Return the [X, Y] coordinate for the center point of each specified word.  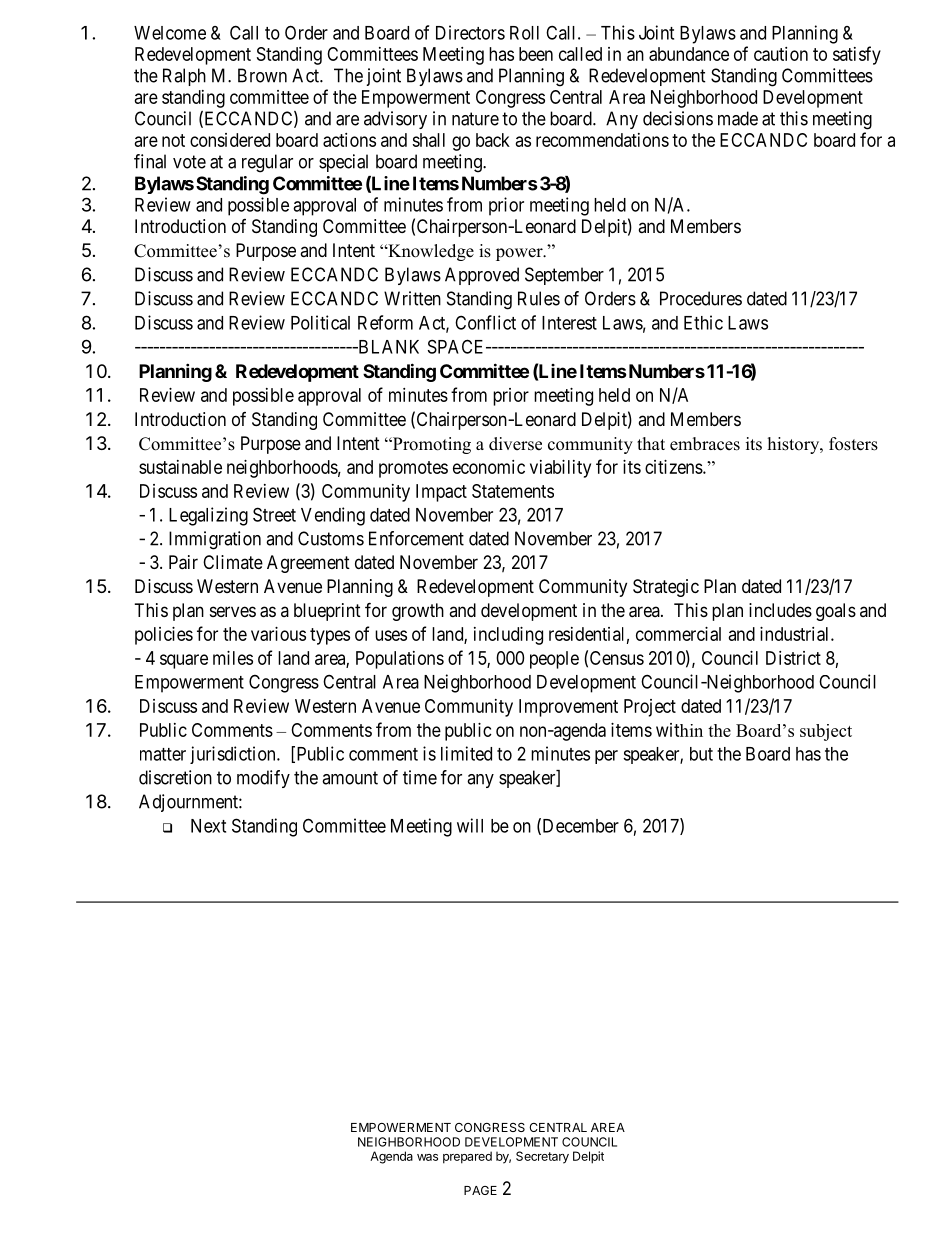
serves [233, 611]
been [536, 54]
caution [781, 54]
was [427, 1157]
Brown [262, 75]
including [508, 636]
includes [780, 610]
